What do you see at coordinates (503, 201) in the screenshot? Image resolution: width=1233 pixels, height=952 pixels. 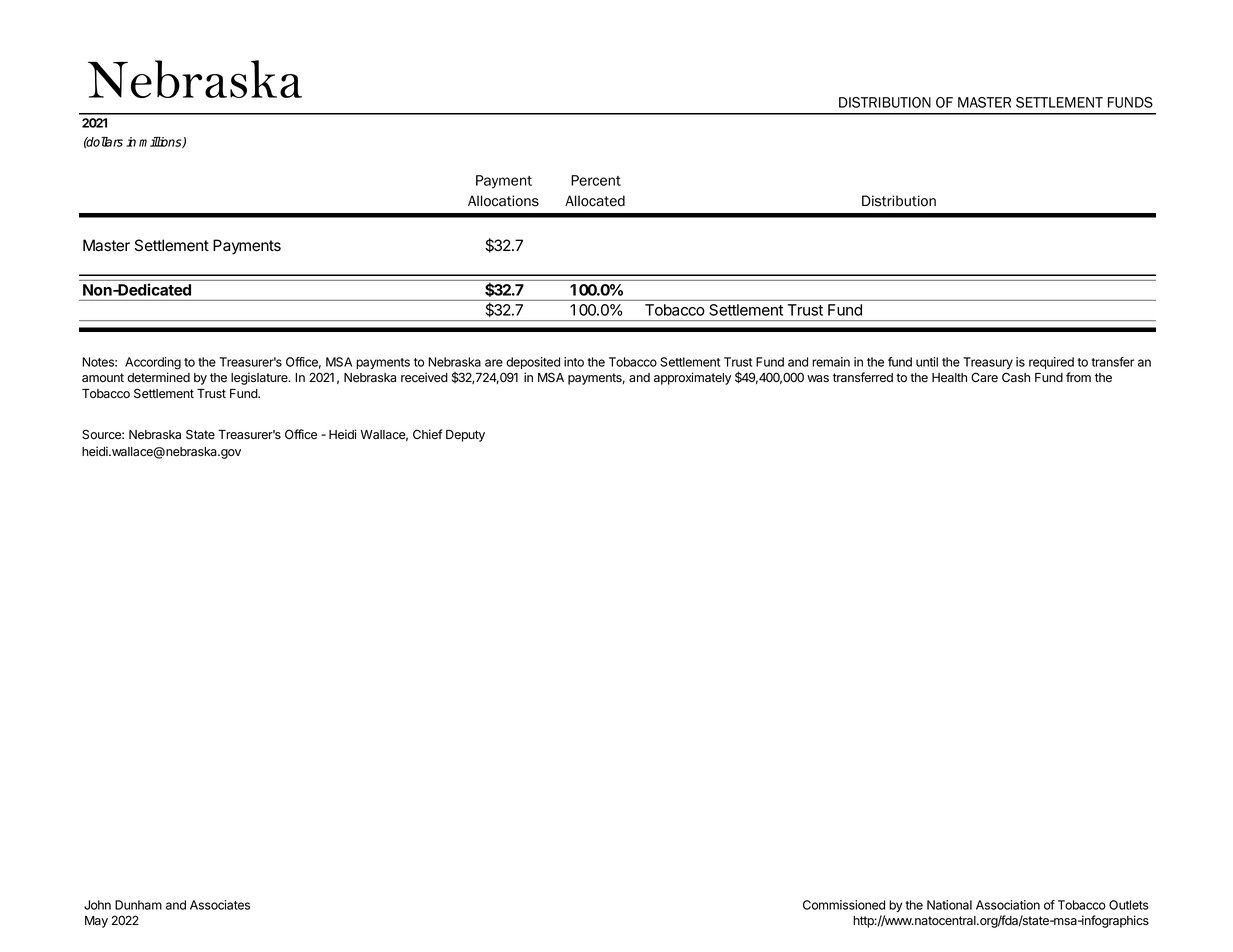 I see `Allocations` at bounding box center [503, 201].
